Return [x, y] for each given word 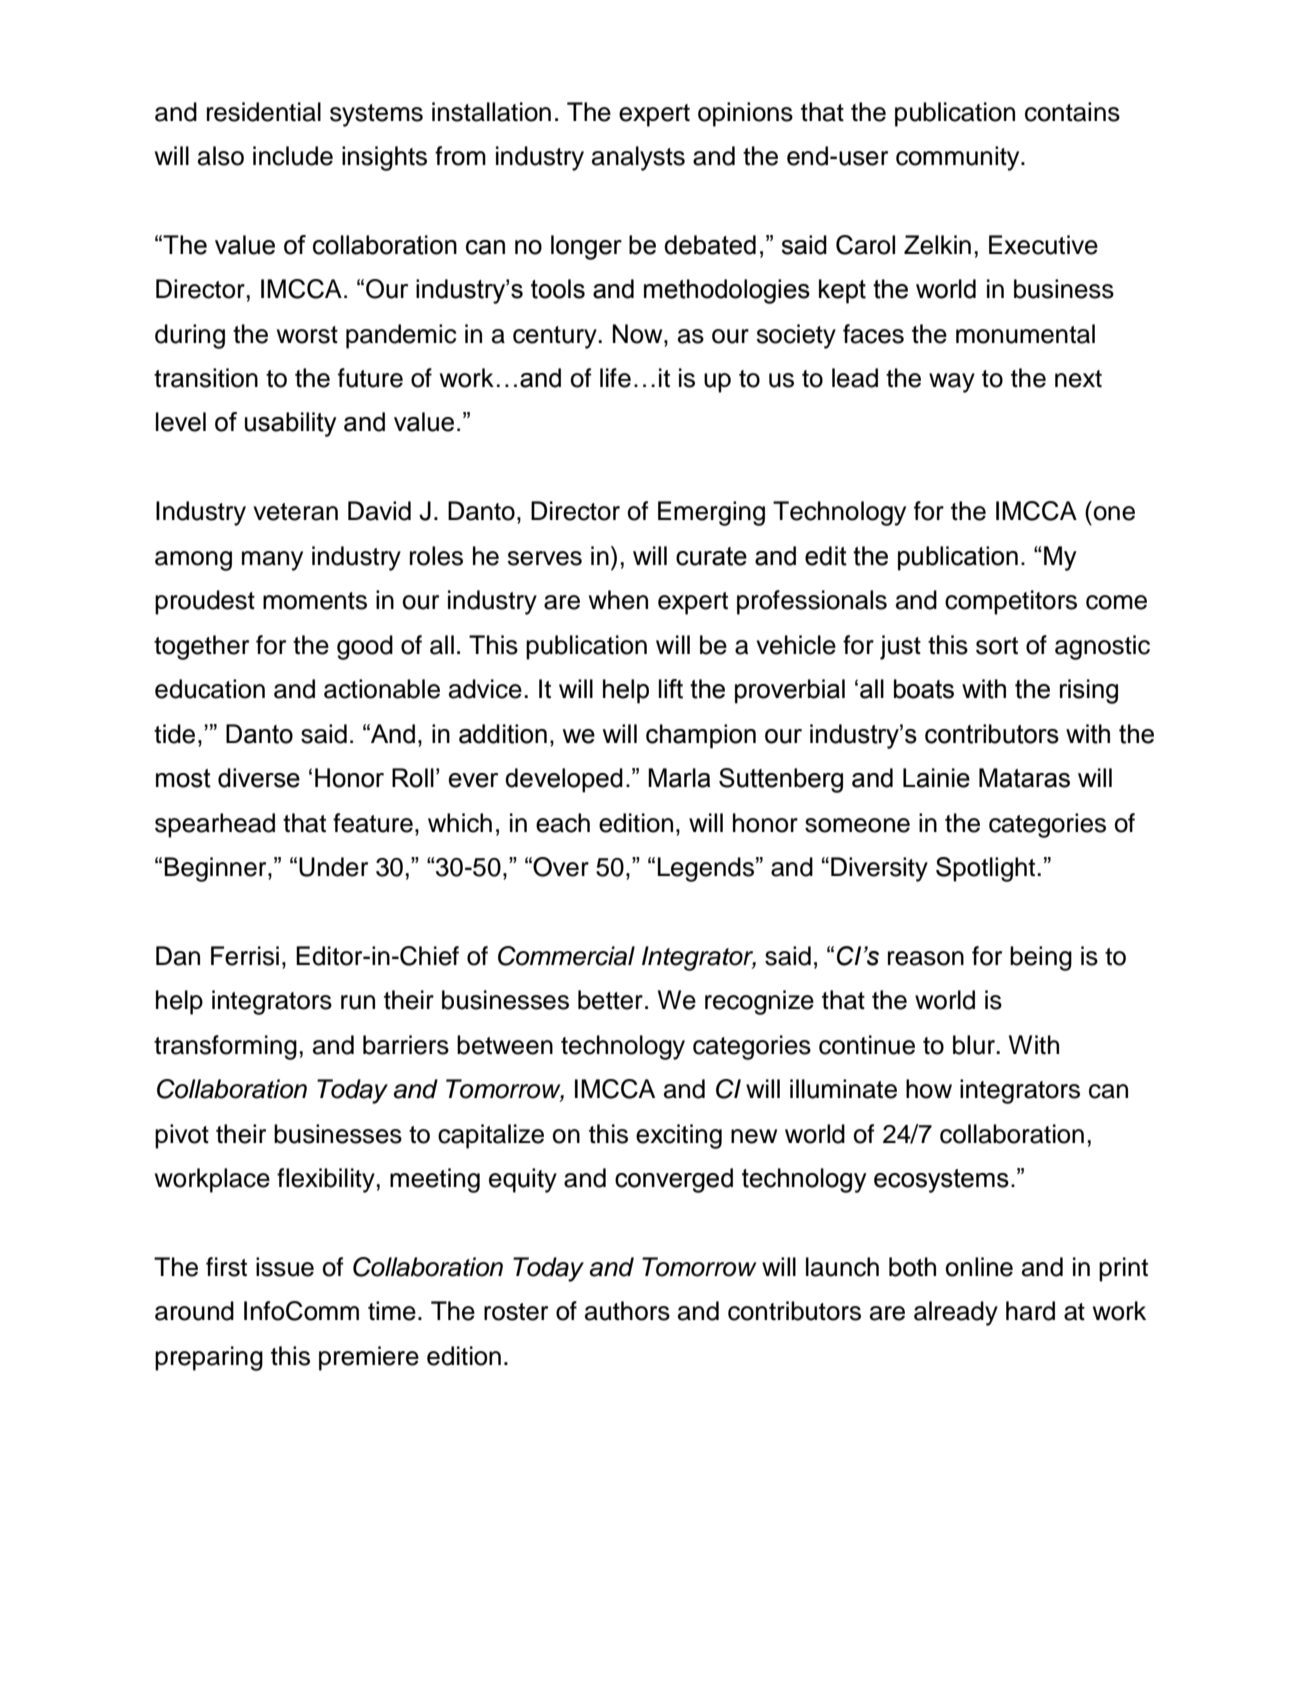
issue [285, 1267]
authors [627, 1311]
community [959, 158]
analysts [638, 158]
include [293, 156]
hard [1030, 1311]
